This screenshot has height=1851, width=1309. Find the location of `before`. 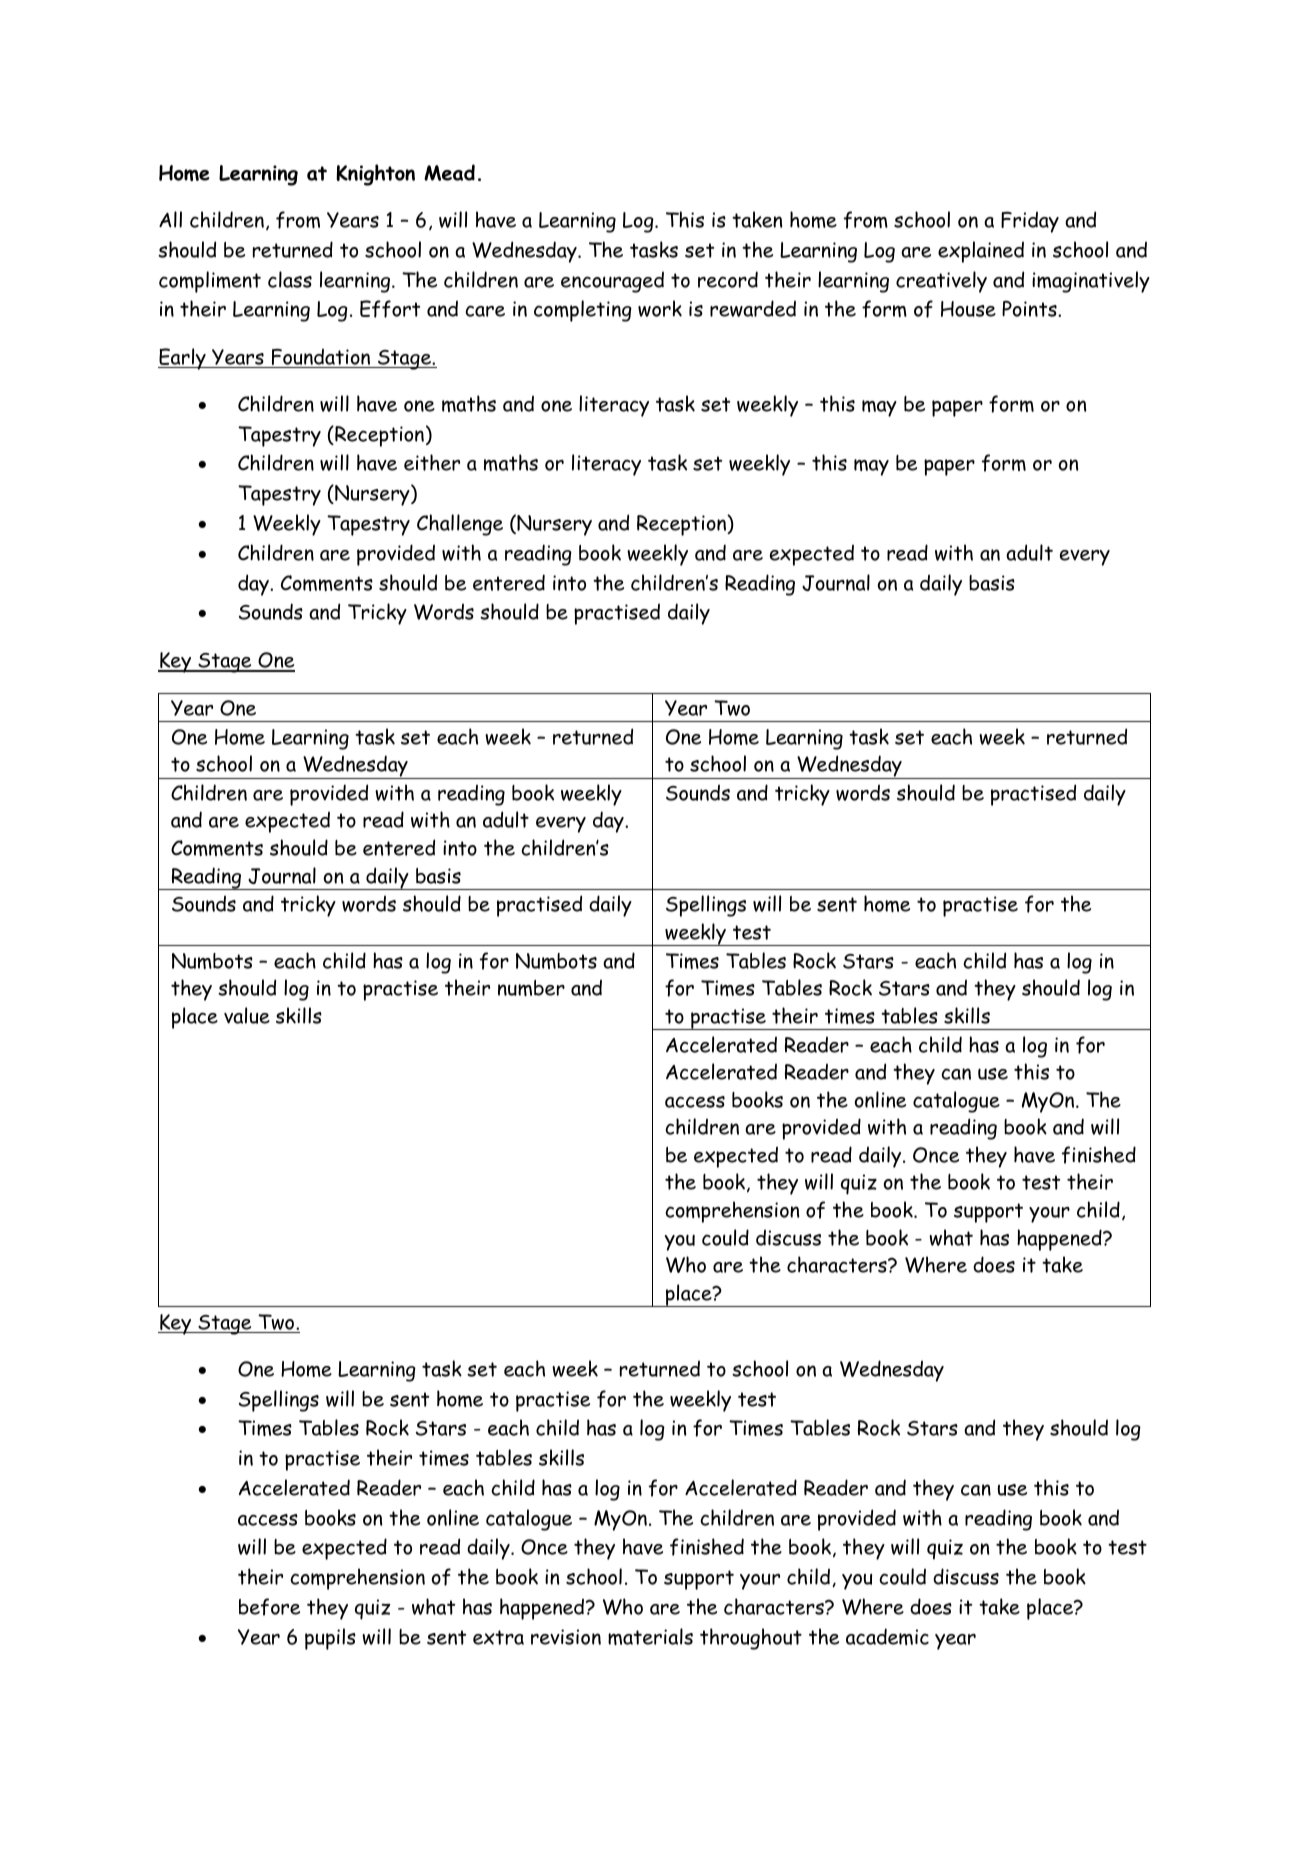

before is located at coordinates (269, 1607).
